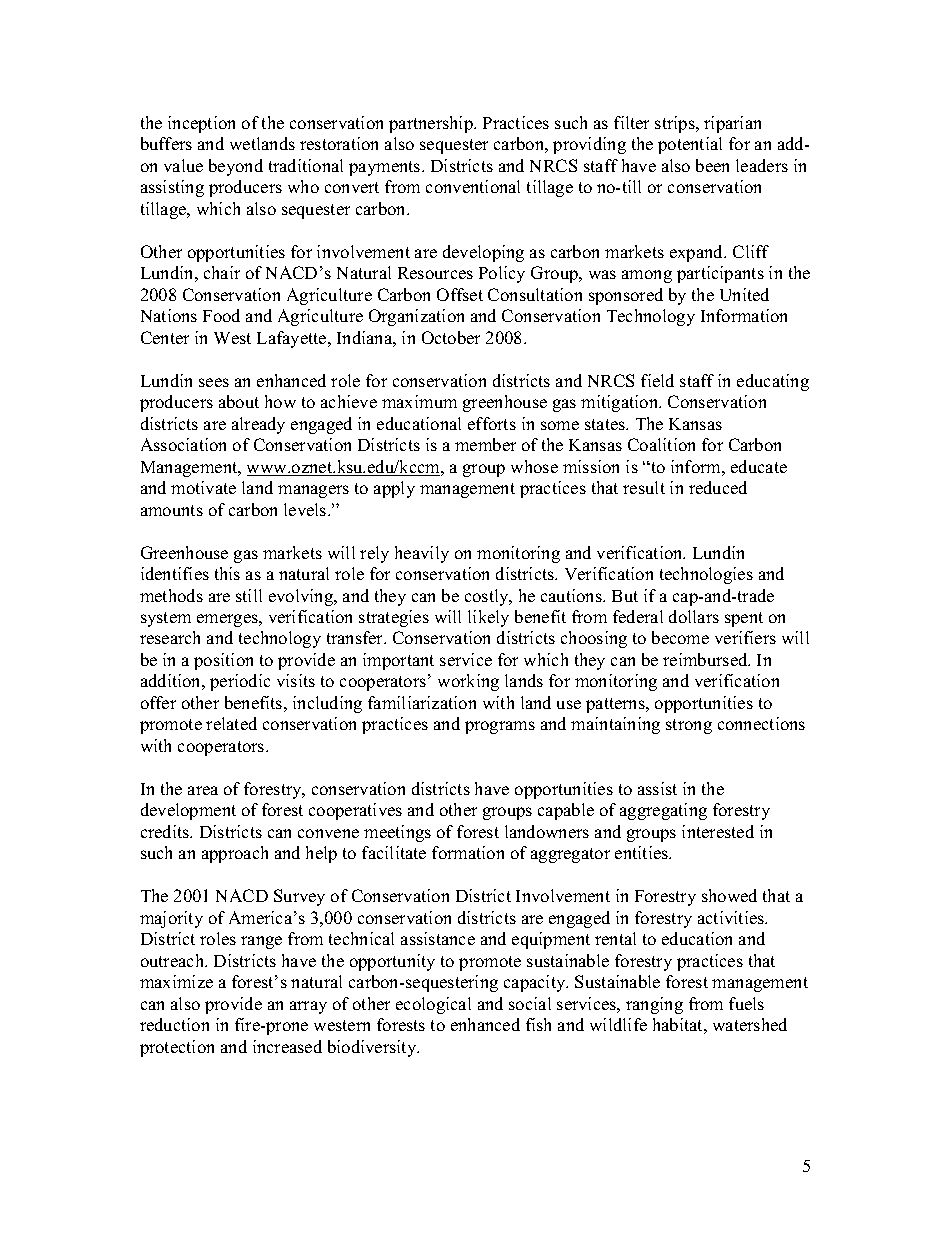 This page has width=952, height=1233. Describe the element at coordinates (203, 790) in the page. I see `area` at that location.
